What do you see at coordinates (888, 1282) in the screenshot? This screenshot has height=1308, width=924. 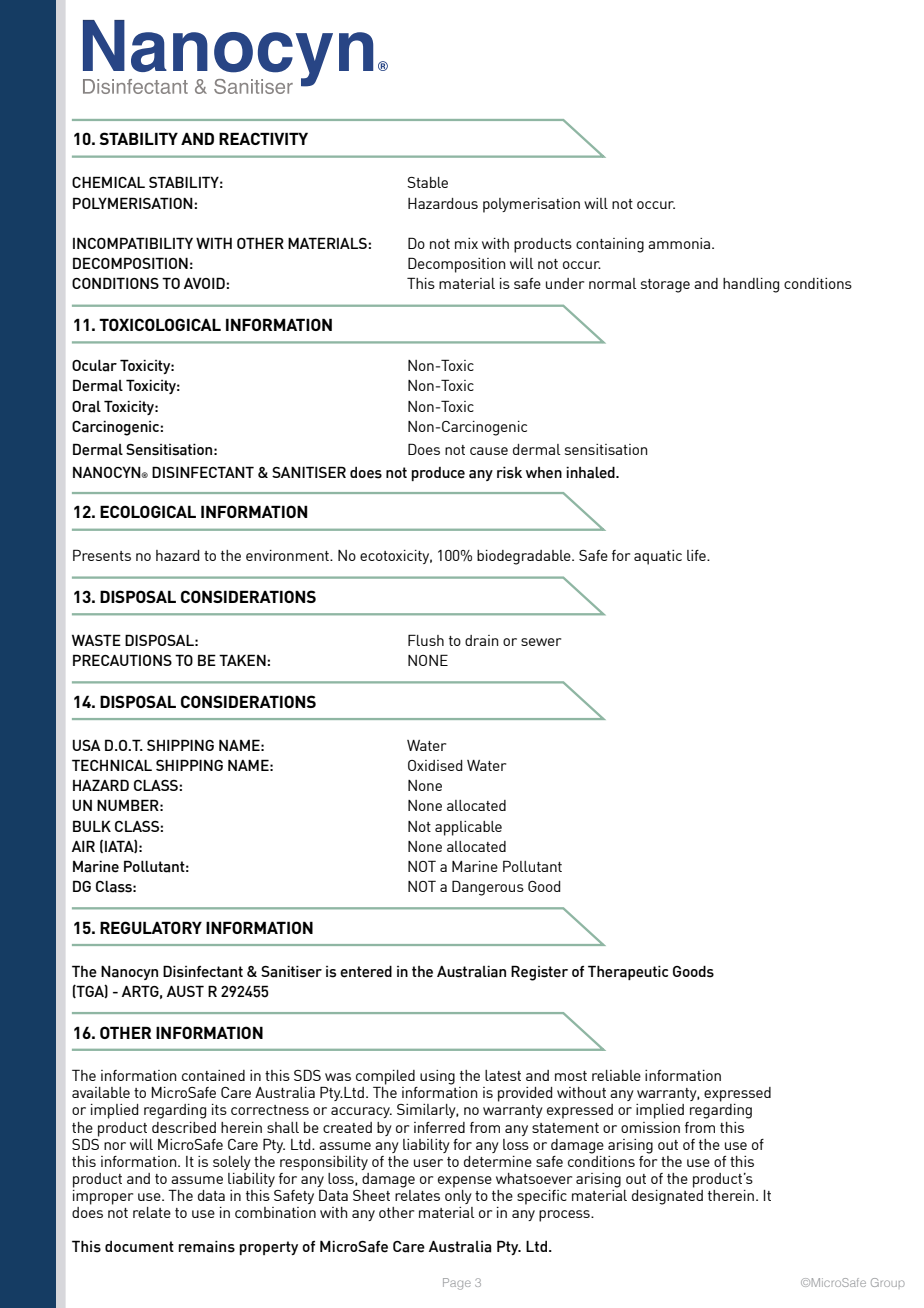 I see `Group` at bounding box center [888, 1282].
